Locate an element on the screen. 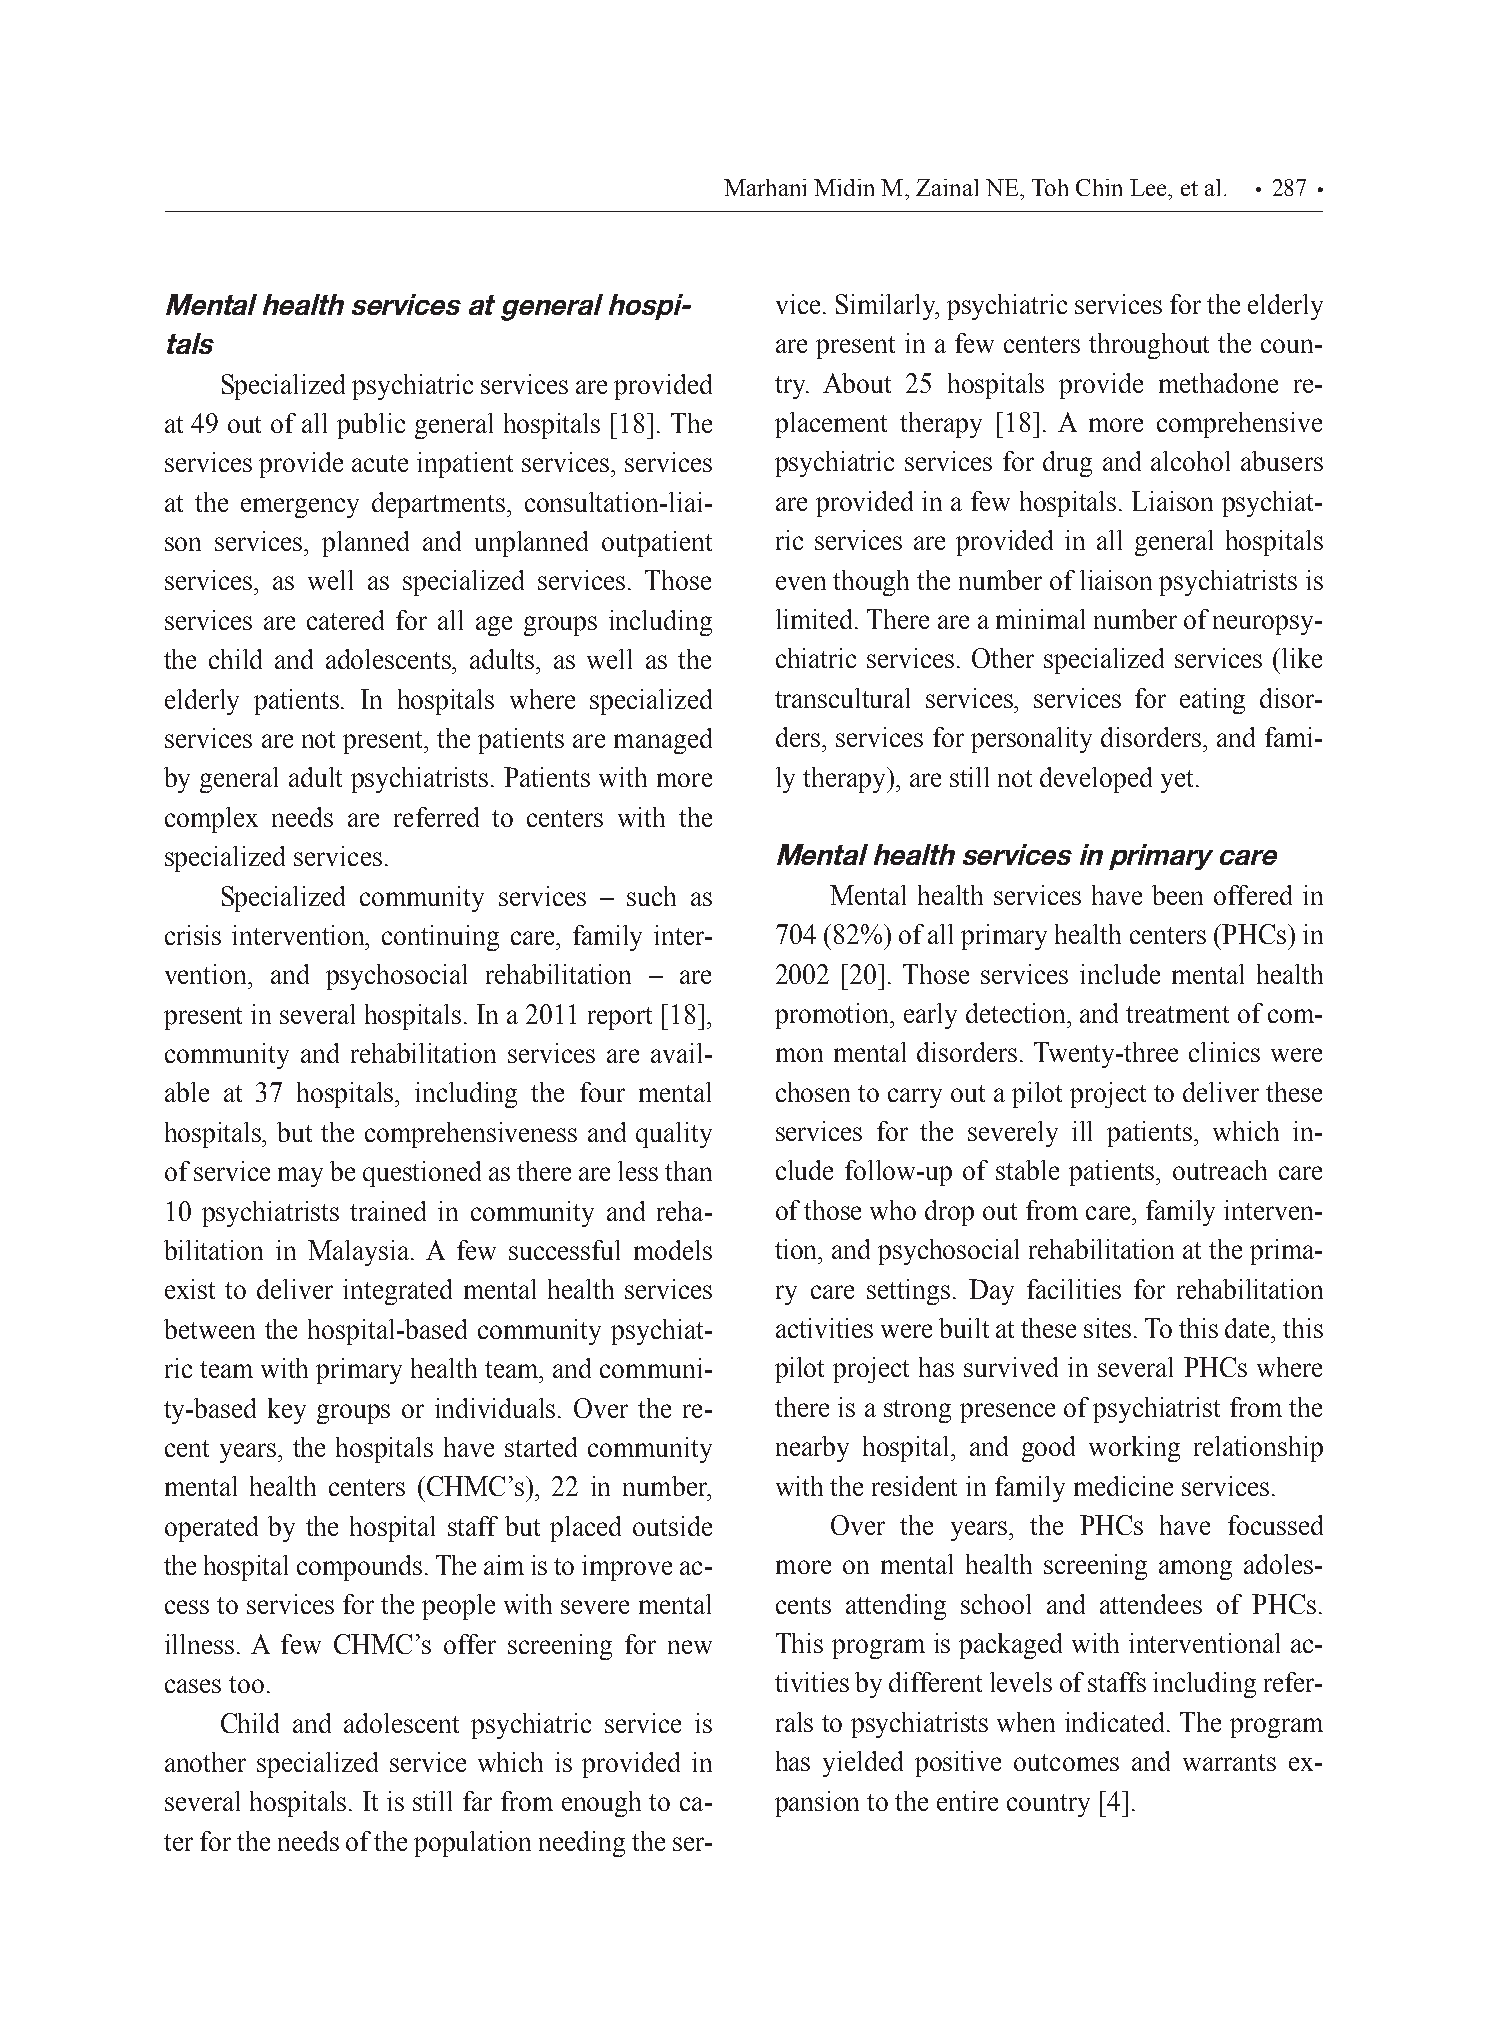  continuing is located at coordinates (440, 938).
